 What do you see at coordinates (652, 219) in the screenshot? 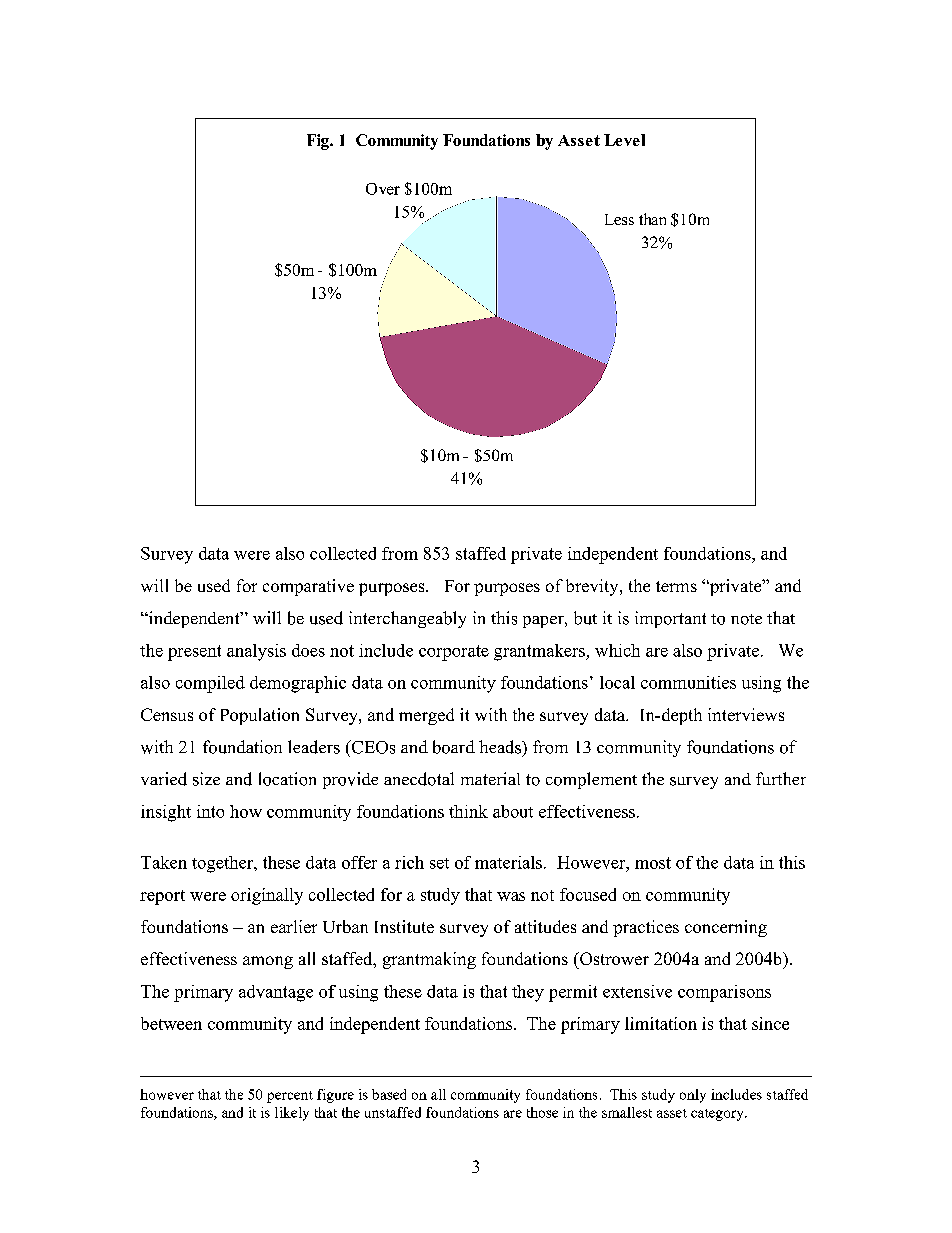
I see `than` at bounding box center [652, 219].
